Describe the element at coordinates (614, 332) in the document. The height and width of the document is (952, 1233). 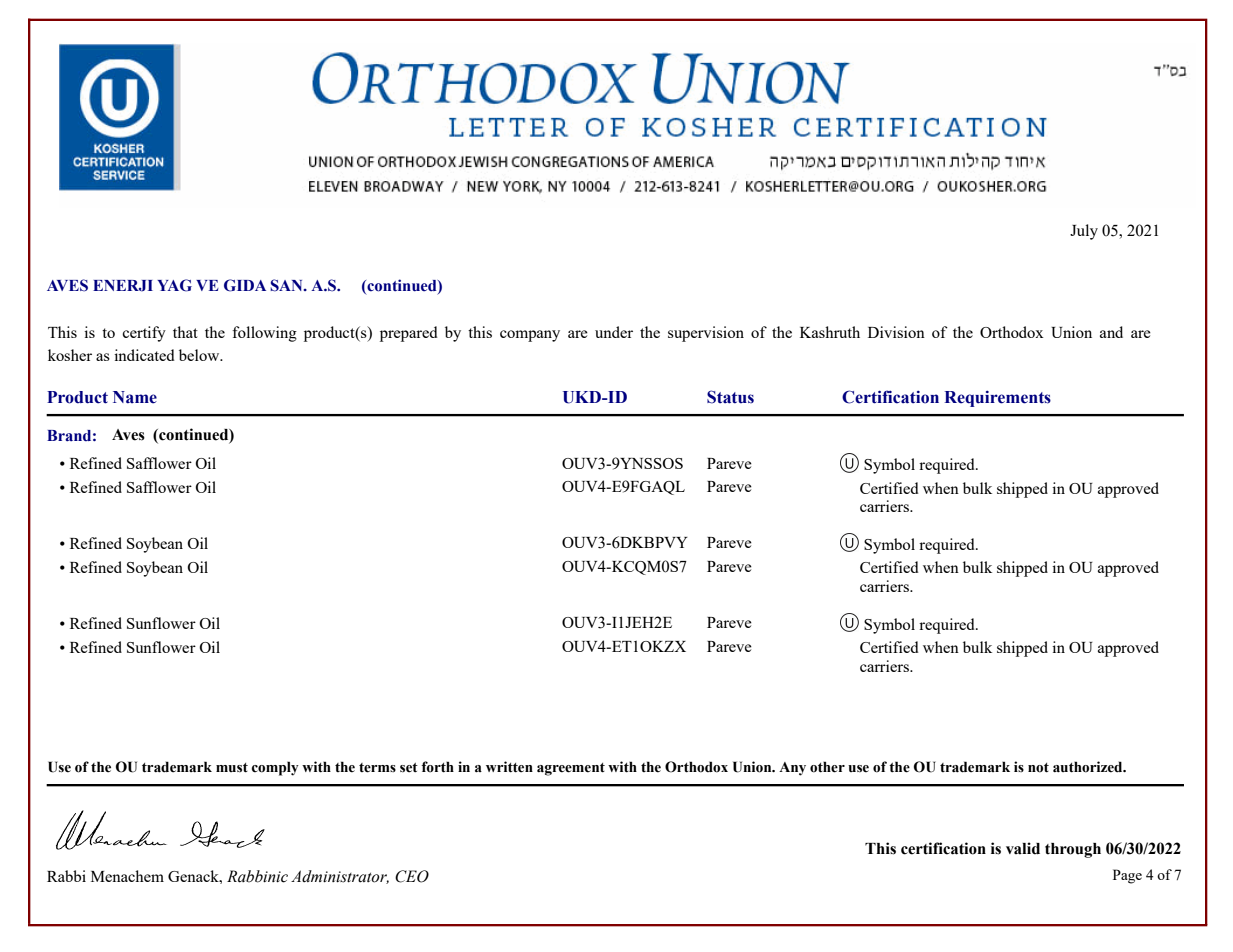
I see `under` at that location.
